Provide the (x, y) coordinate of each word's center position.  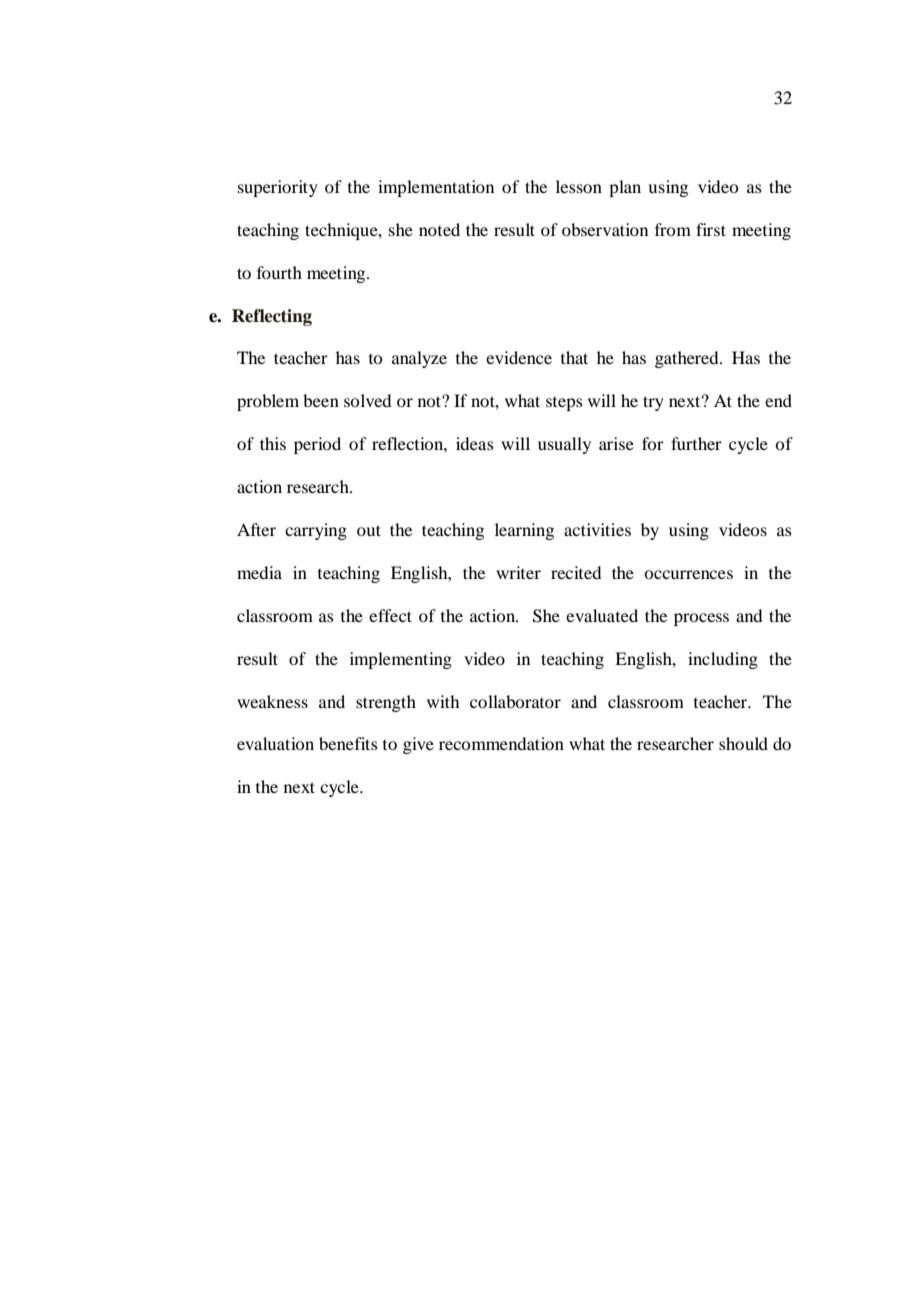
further (696, 443)
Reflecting (272, 317)
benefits (348, 743)
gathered (688, 359)
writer (518, 572)
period (317, 445)
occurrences (688, 574)
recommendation (501, 743)
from (673, 229)
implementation (436, 188)
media (259, 572)
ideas (475, 443)
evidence (519, 357)
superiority (278, 188)
